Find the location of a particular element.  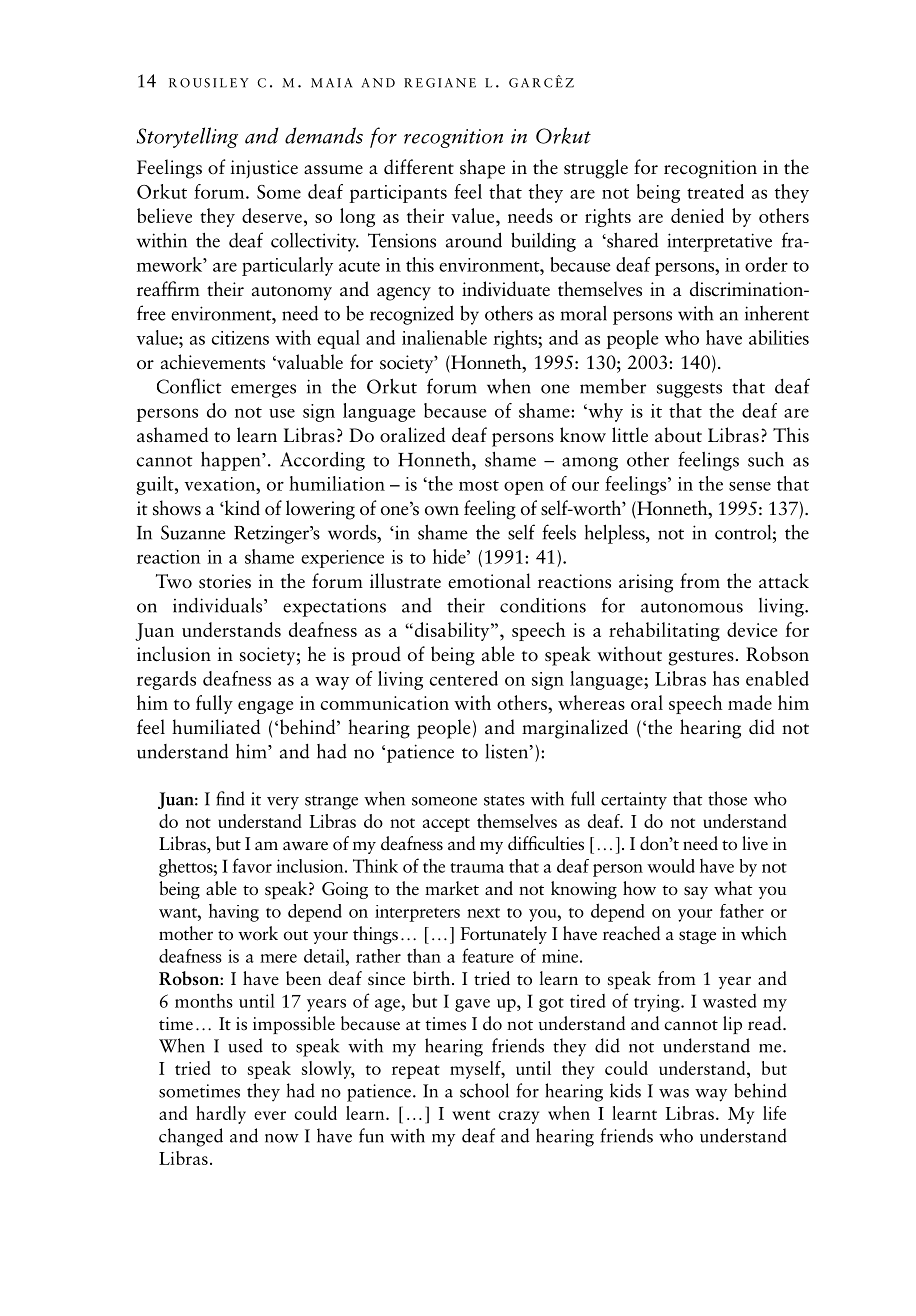

injustice is located at coordinates (264, 169).
